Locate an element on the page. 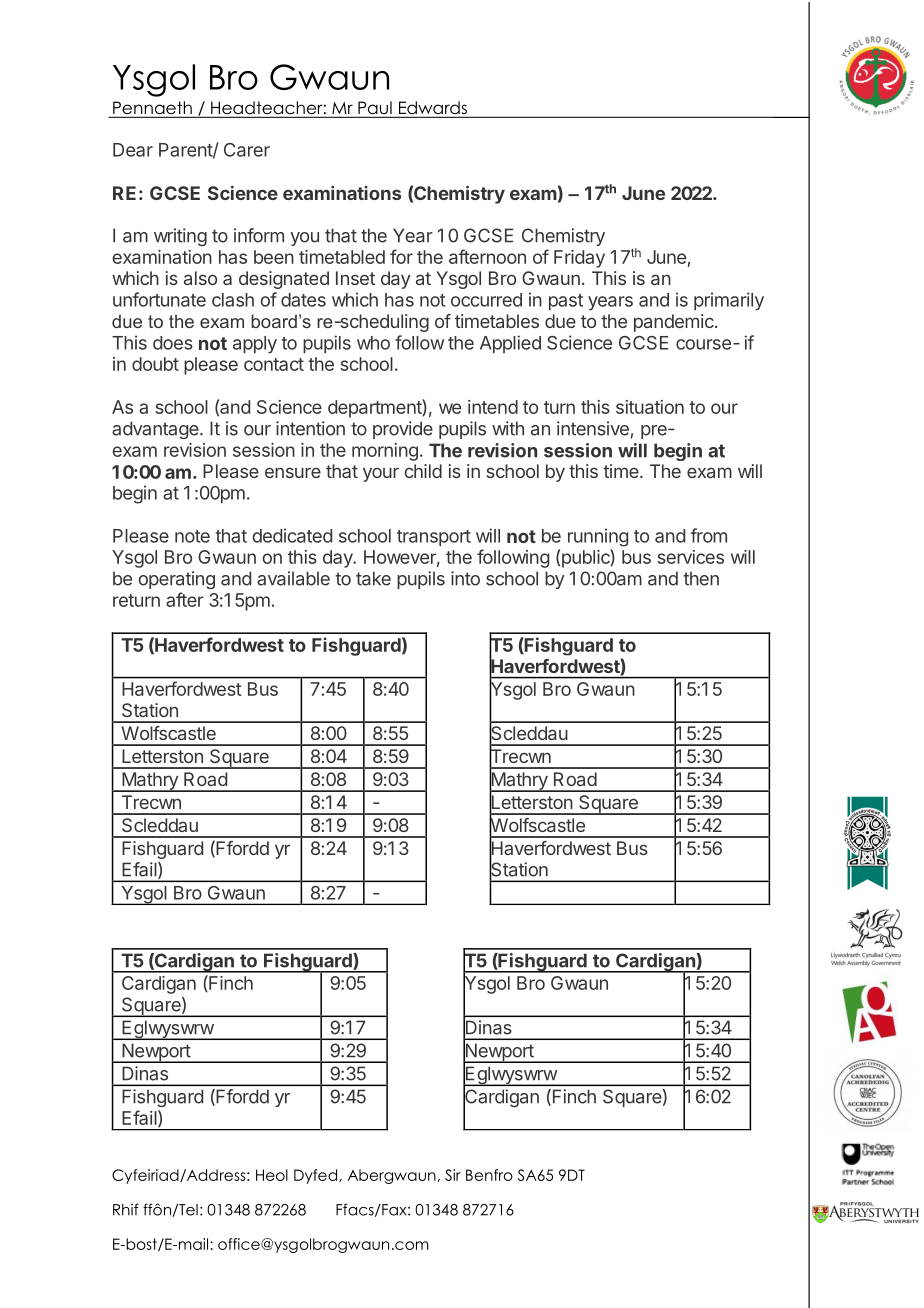  Friday is located at coordinates (579, 259).
